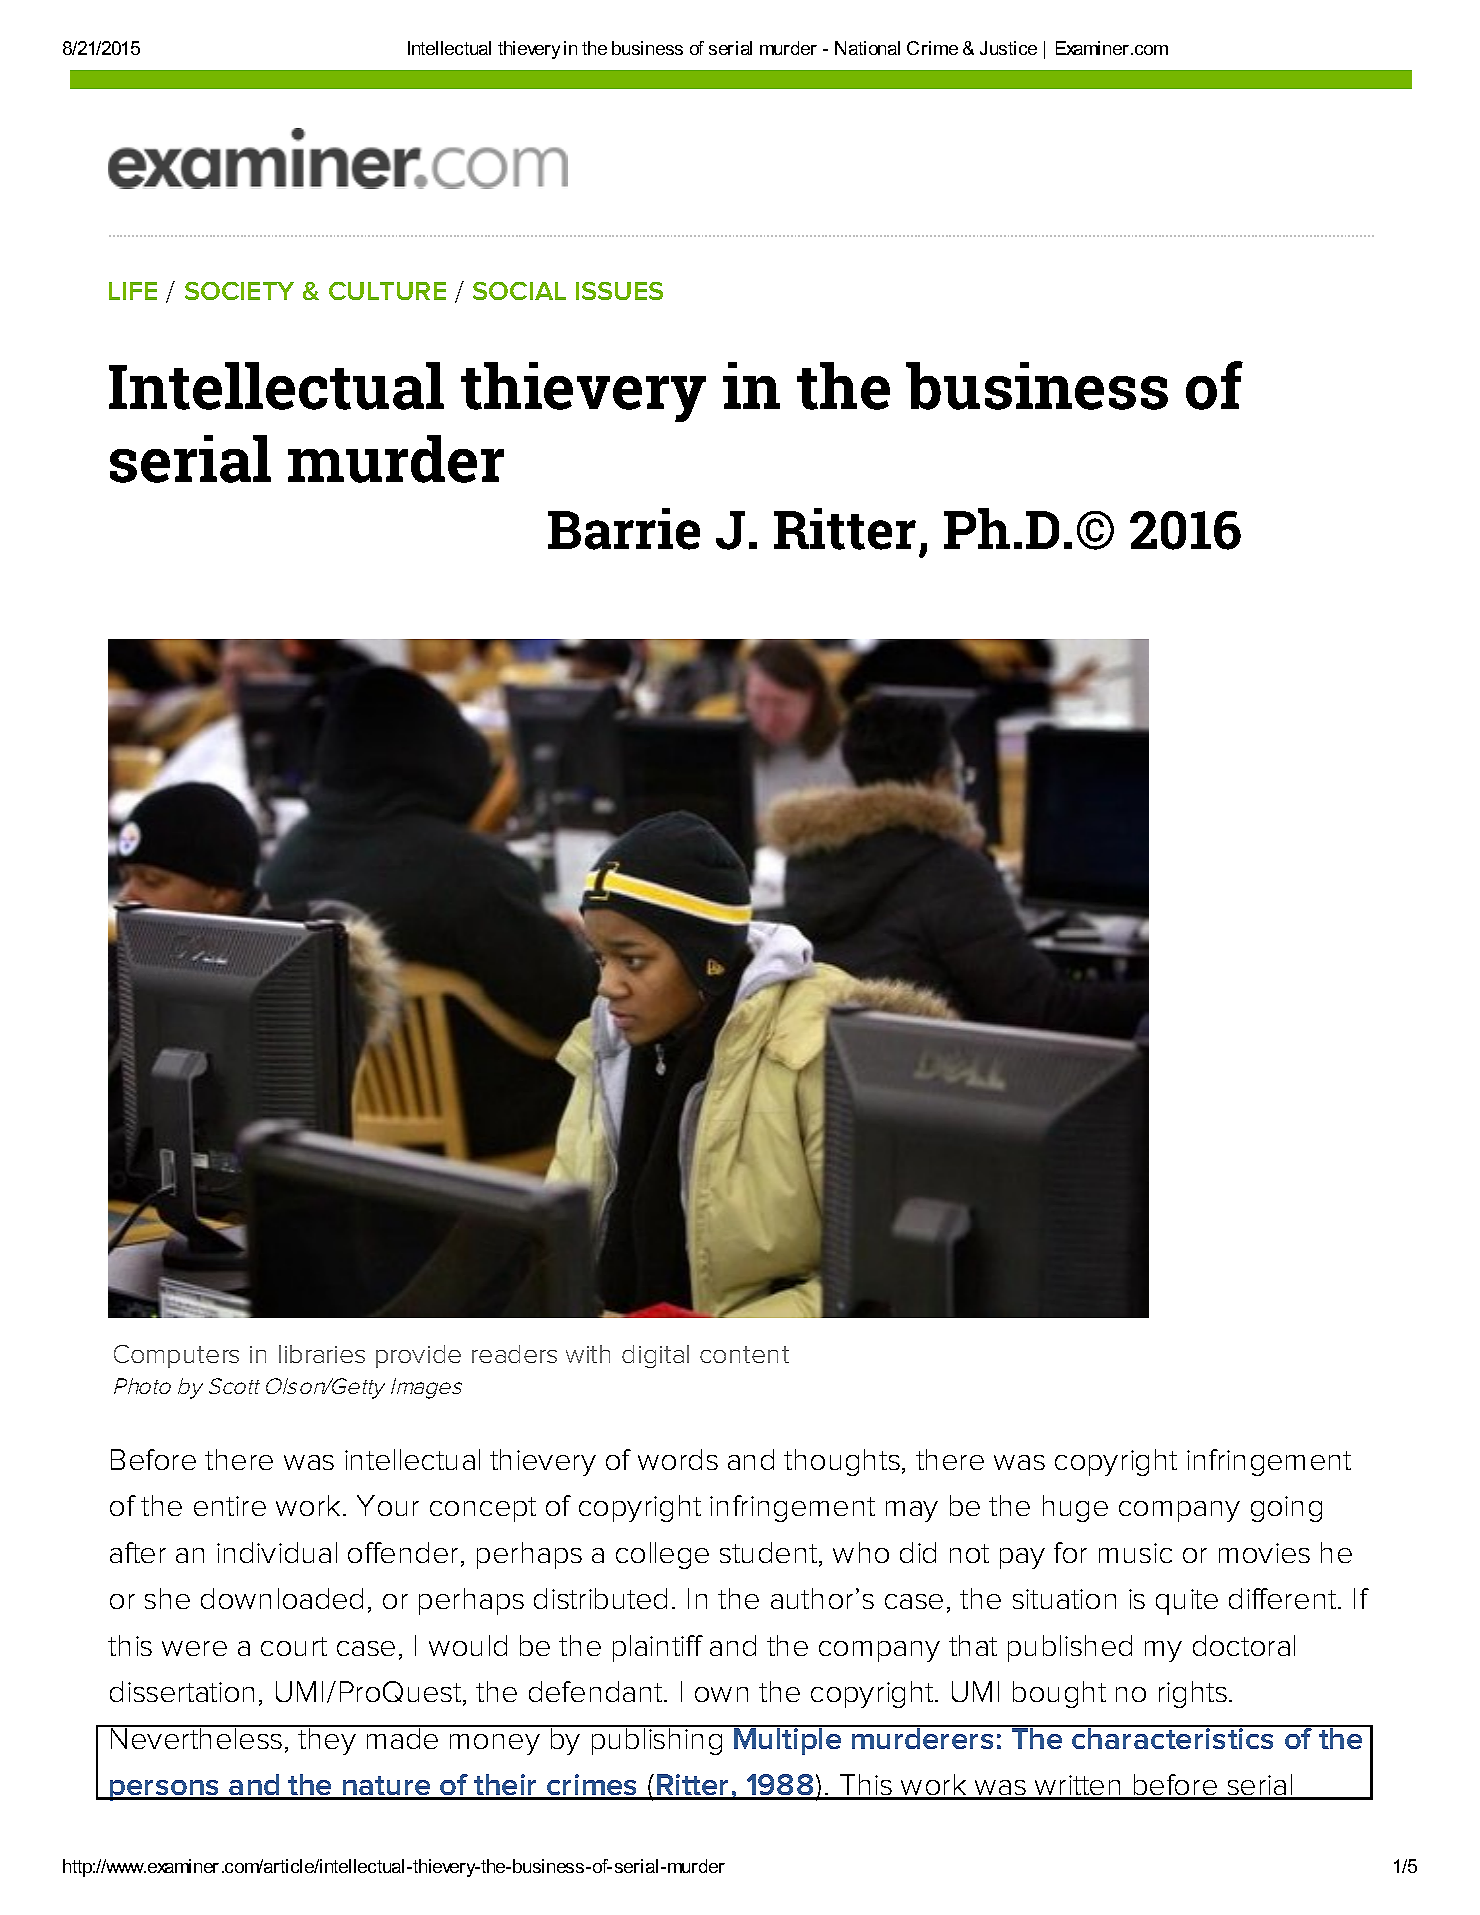 Image resolution: width=1480 pixels, height=1915 pixels. I want to click on libraries, so click(322, 1354).
